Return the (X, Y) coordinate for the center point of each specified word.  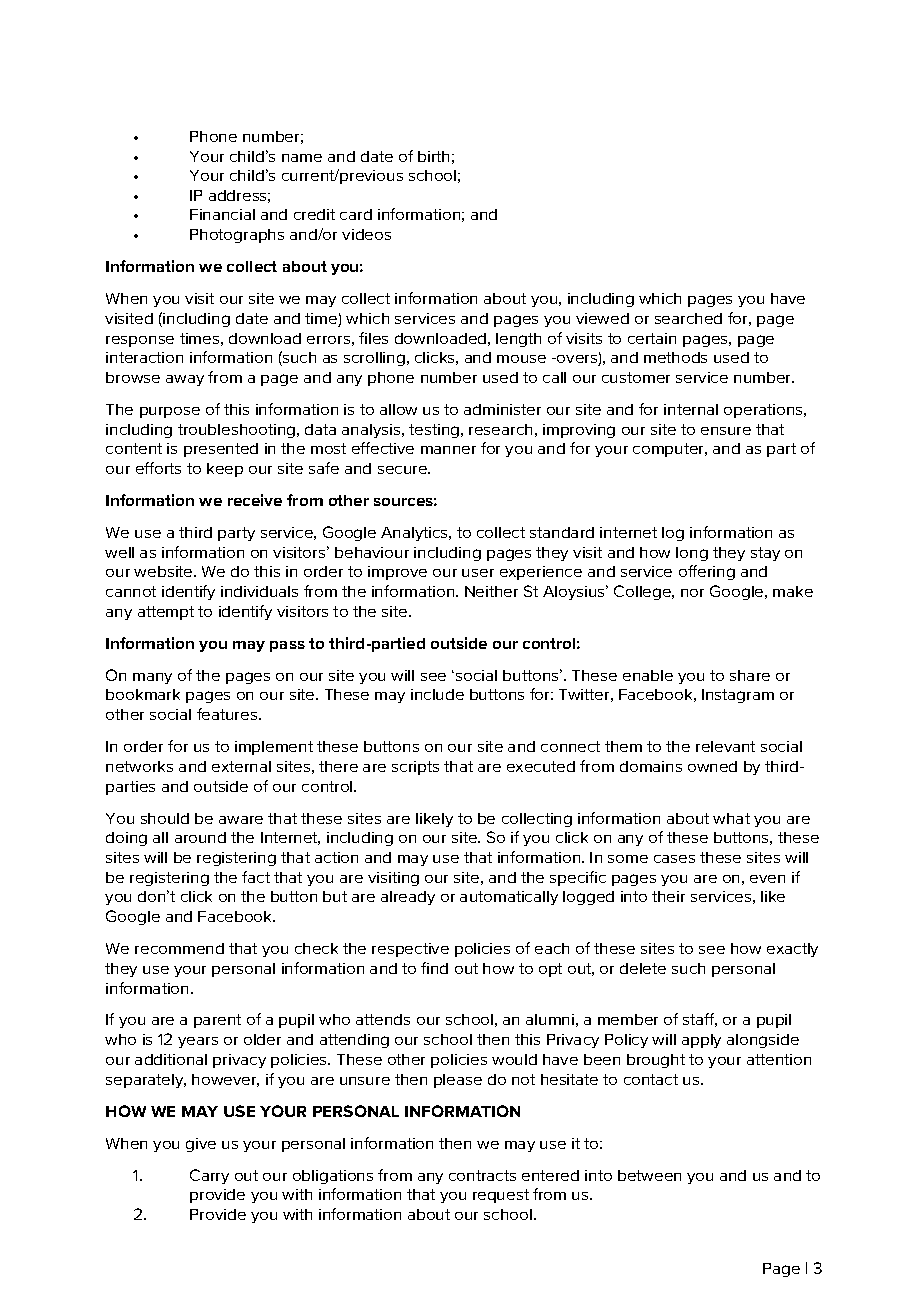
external (241, 766)
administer (502, 409)
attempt (166, 613)
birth (433, 156)
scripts (415, 768)
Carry (209, 1176)
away (185, 380)
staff (700, 1020)
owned (712, 766)
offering (707, 572)
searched (688, 318)
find (434, 968)
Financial (222, 214)
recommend (179, 948)
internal (691, 409)
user (478, 573)
